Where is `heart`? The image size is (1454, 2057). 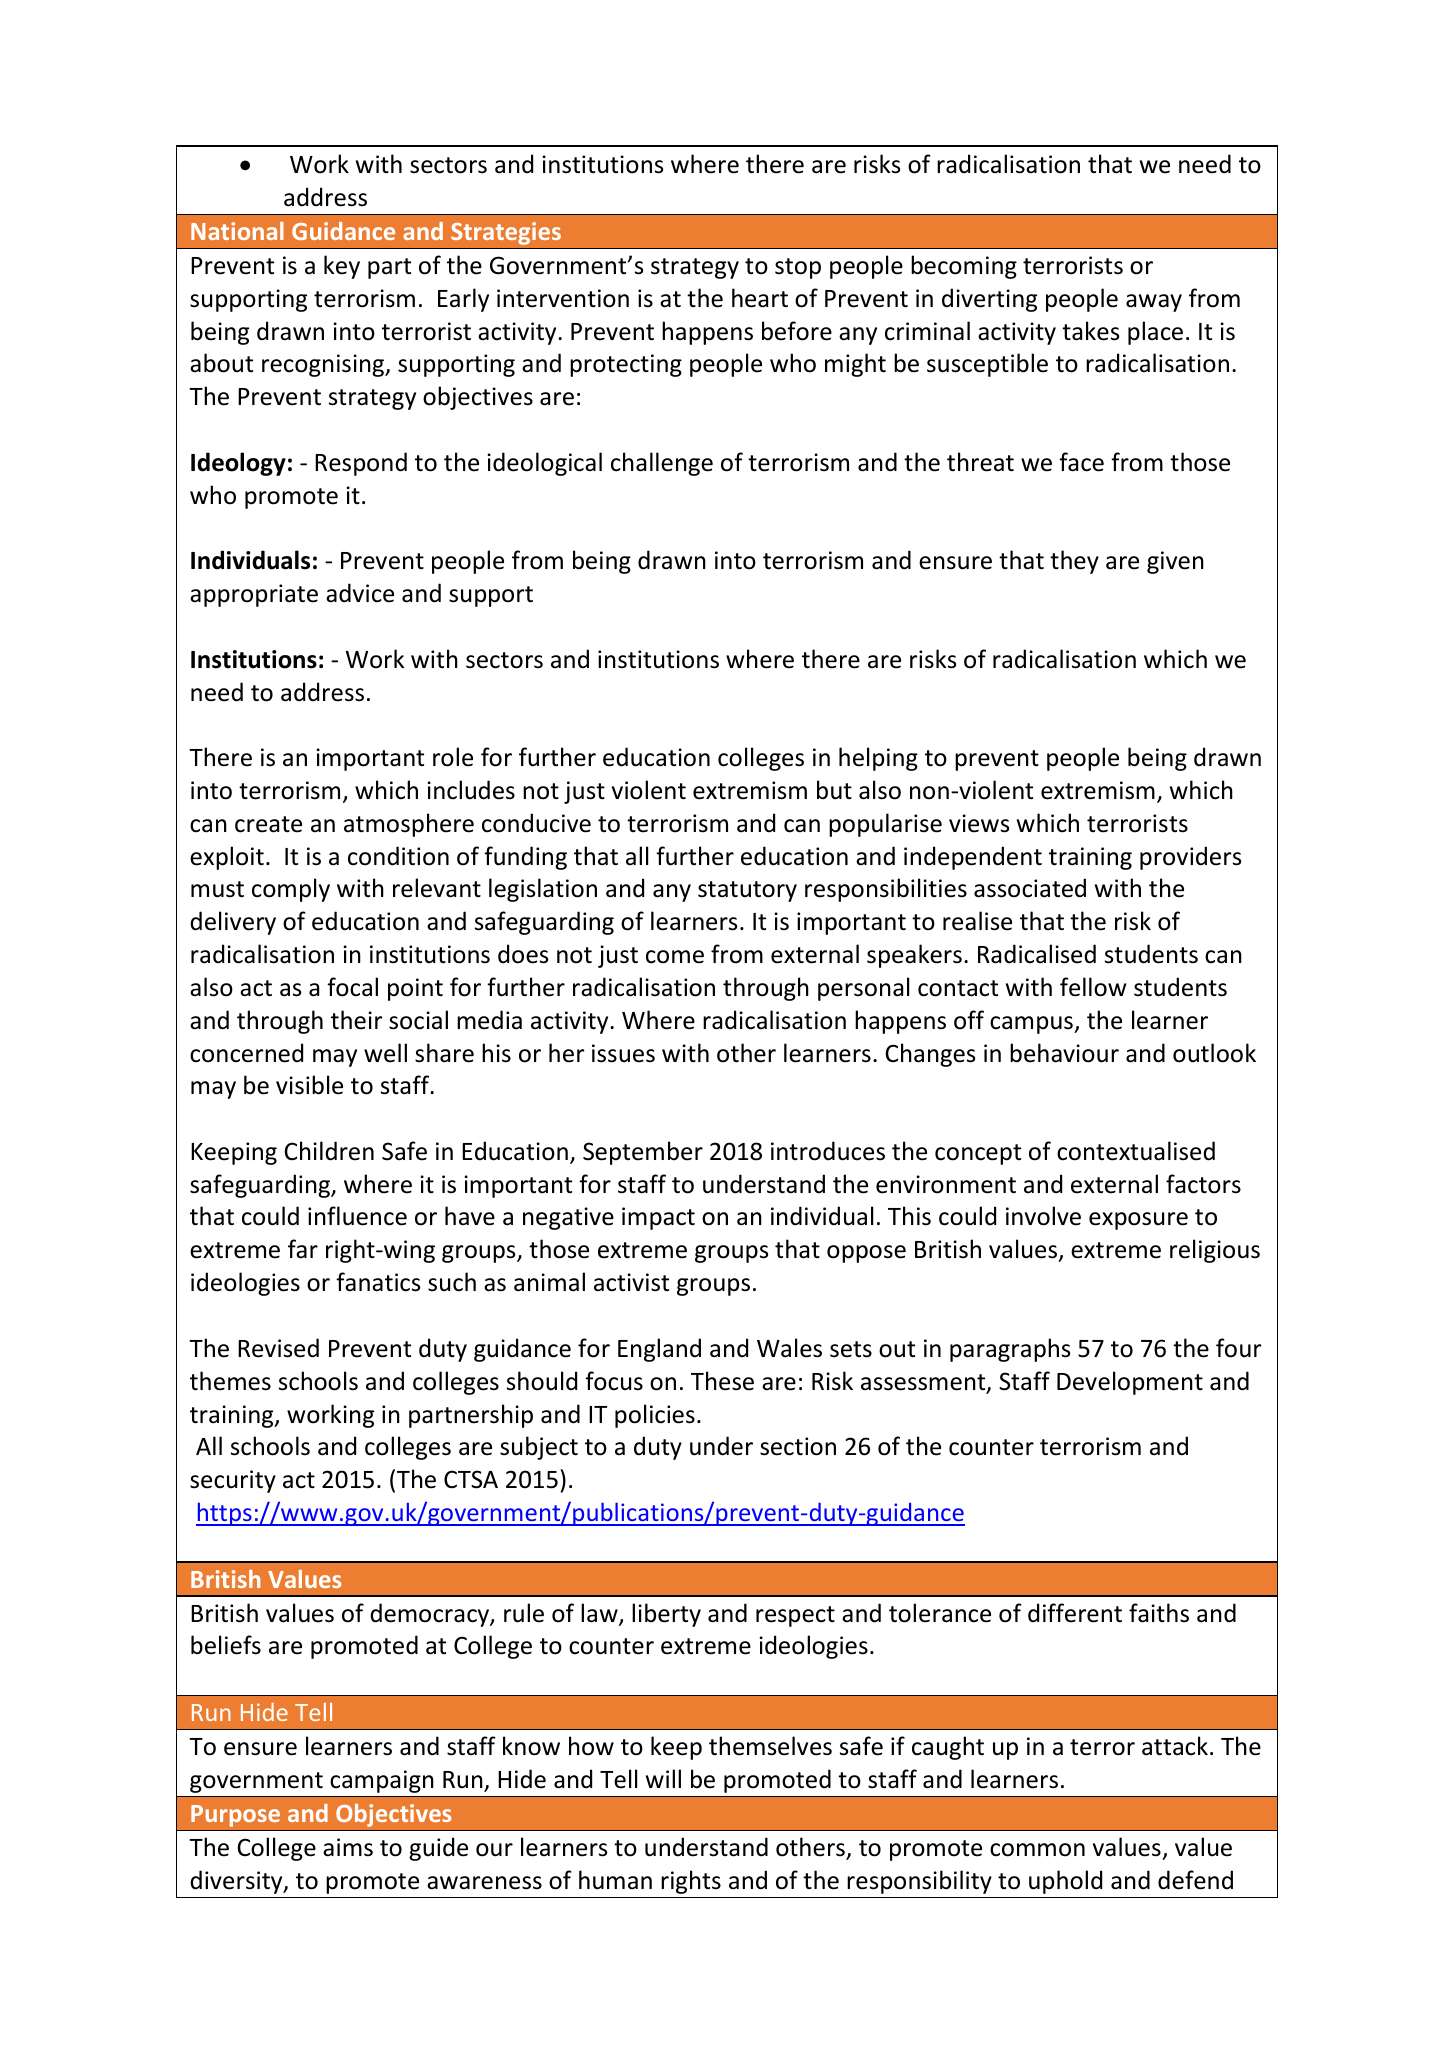
heart is located at coordinates (760, 298).
